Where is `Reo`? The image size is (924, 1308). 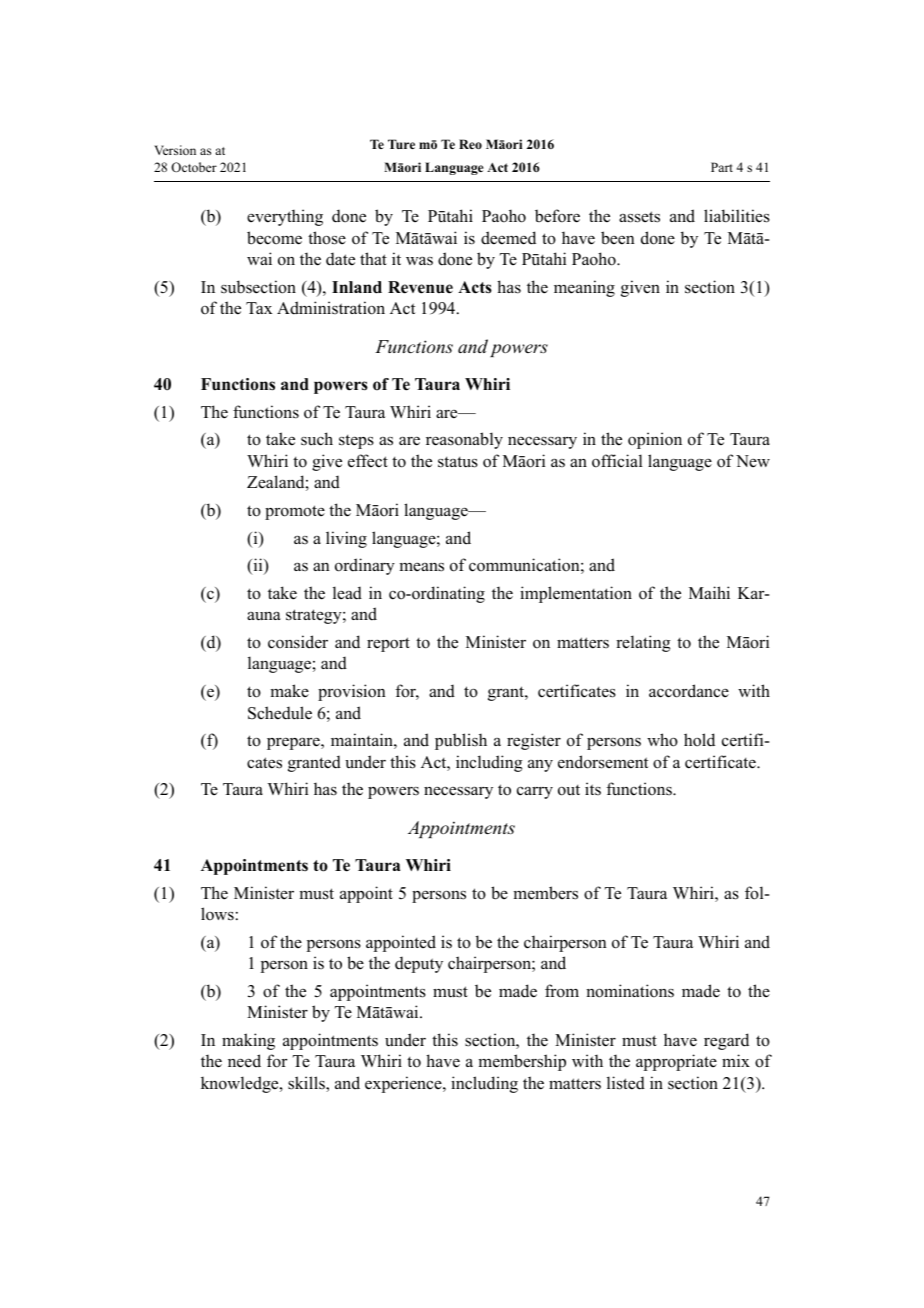 Reo is located at coordinates (470, 144).
